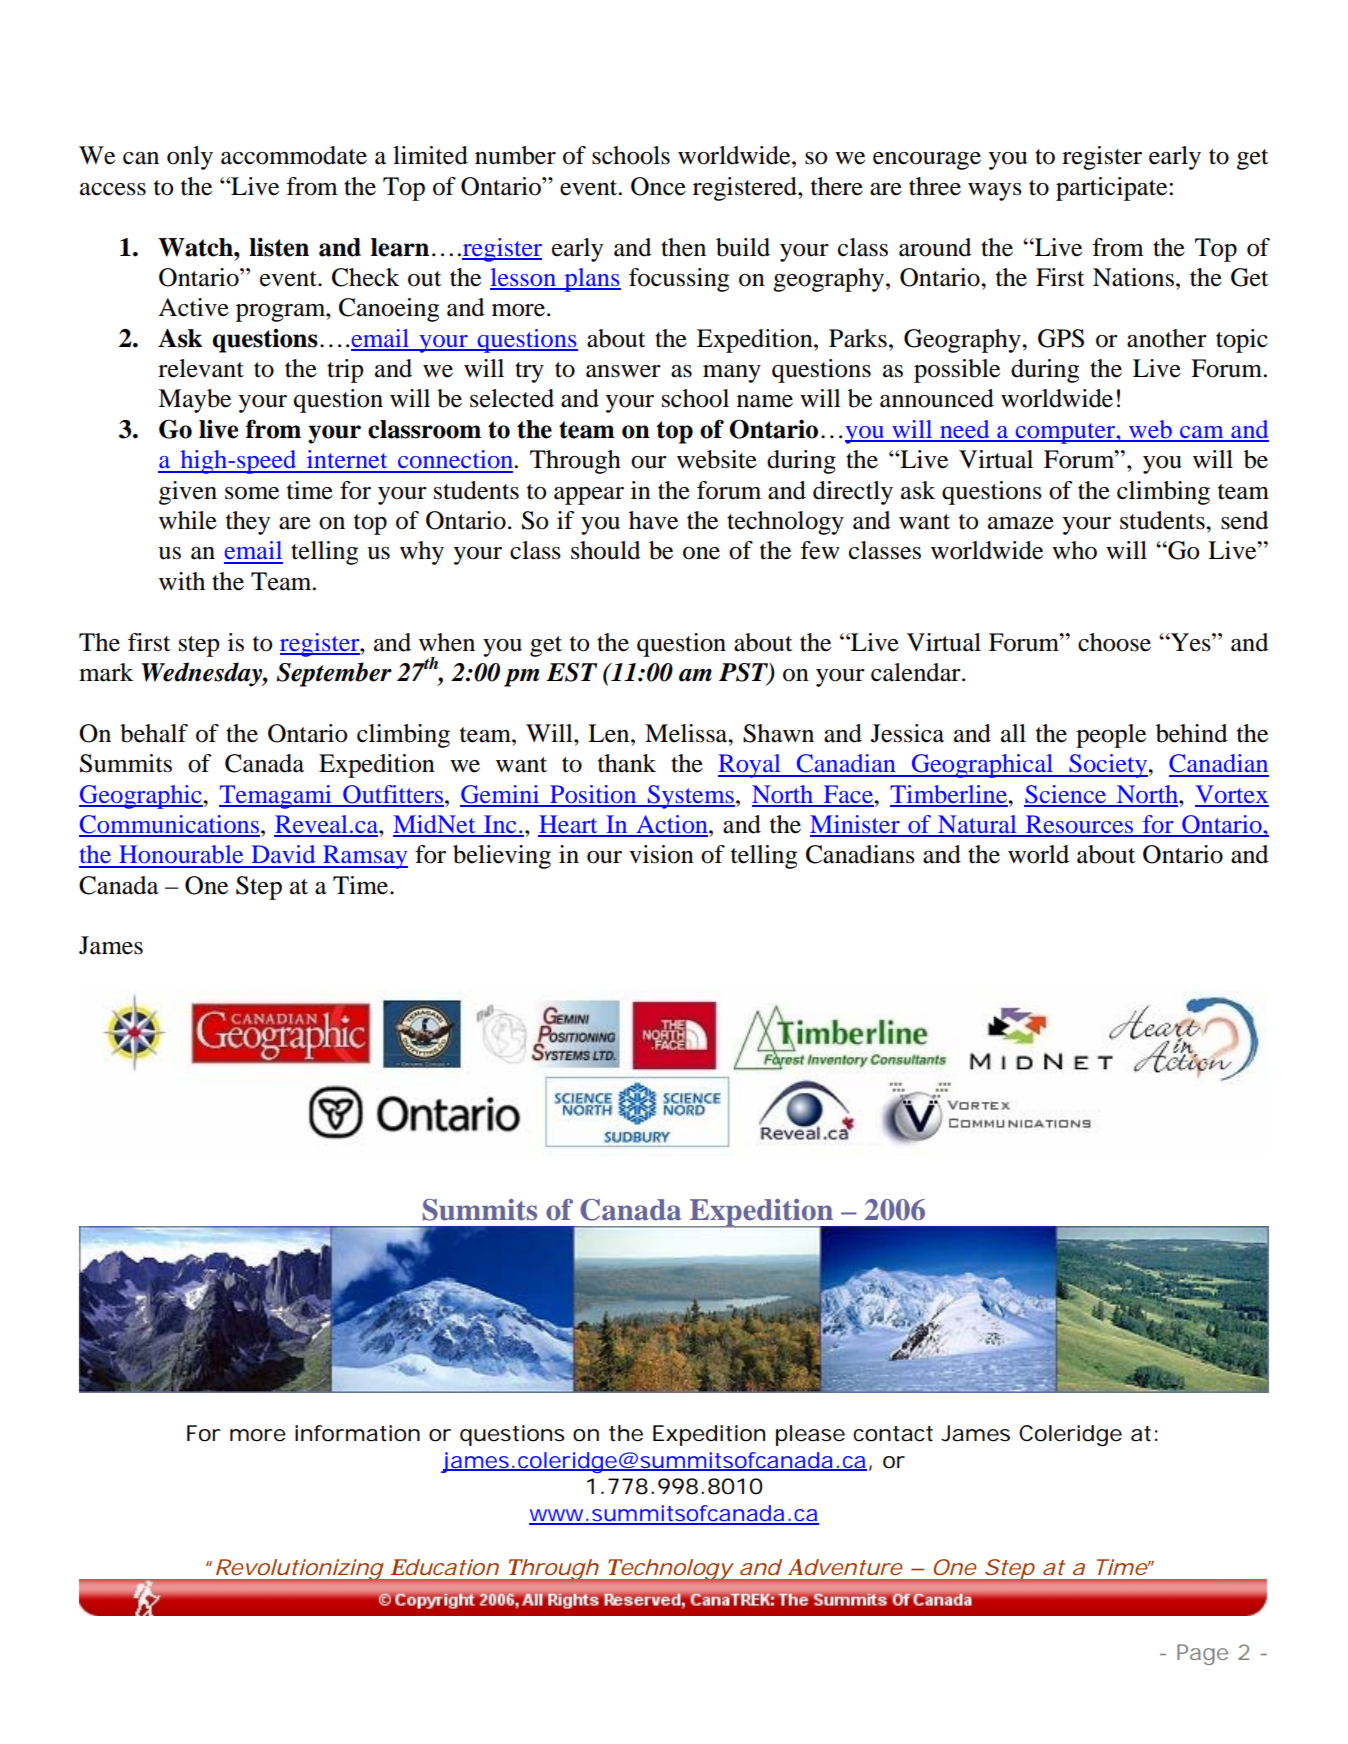  Describe the element at coordinates (810, 1435) in the screenshot. I see `please` at that location.
